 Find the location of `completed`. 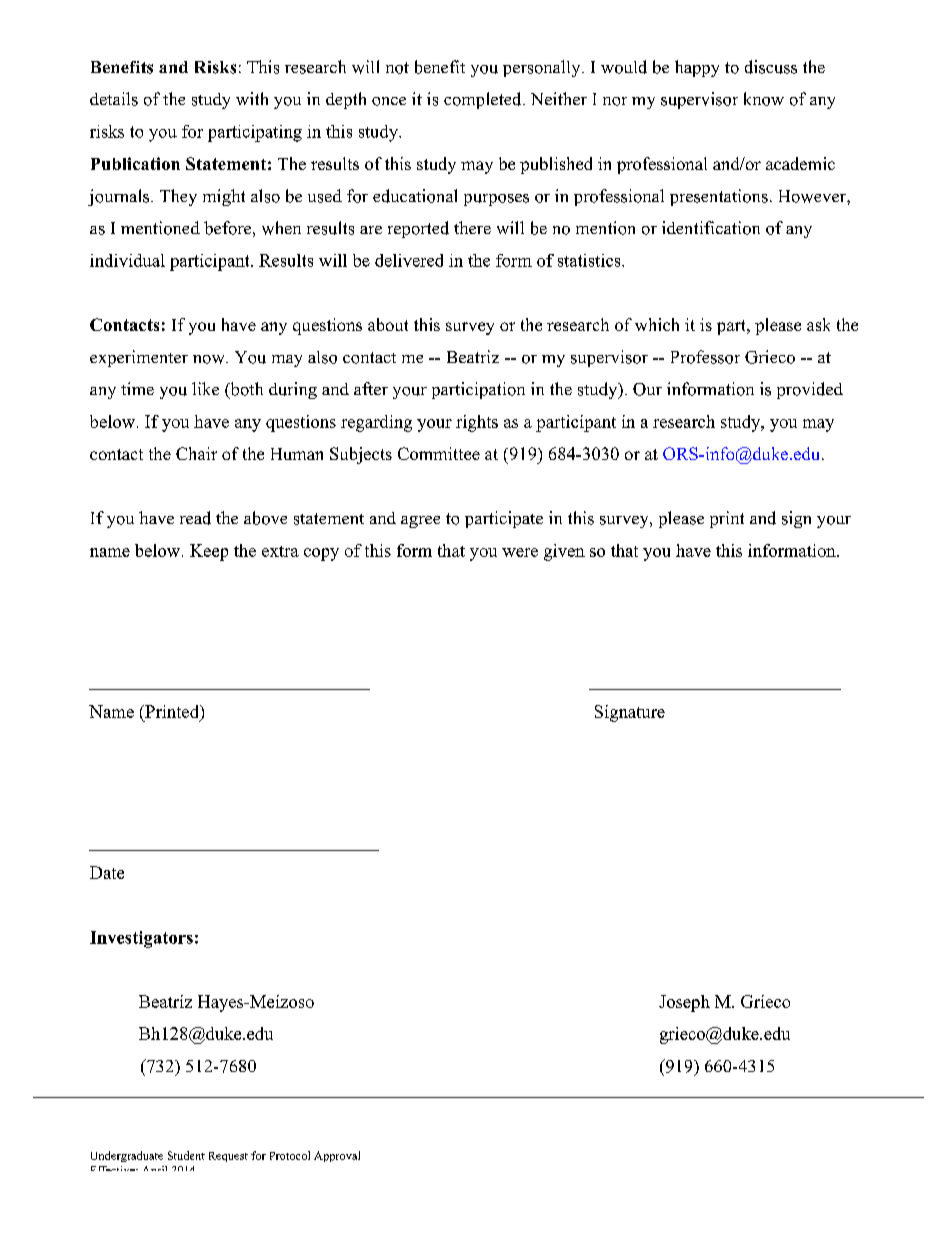

completed is located at coordinates (484, 100).
